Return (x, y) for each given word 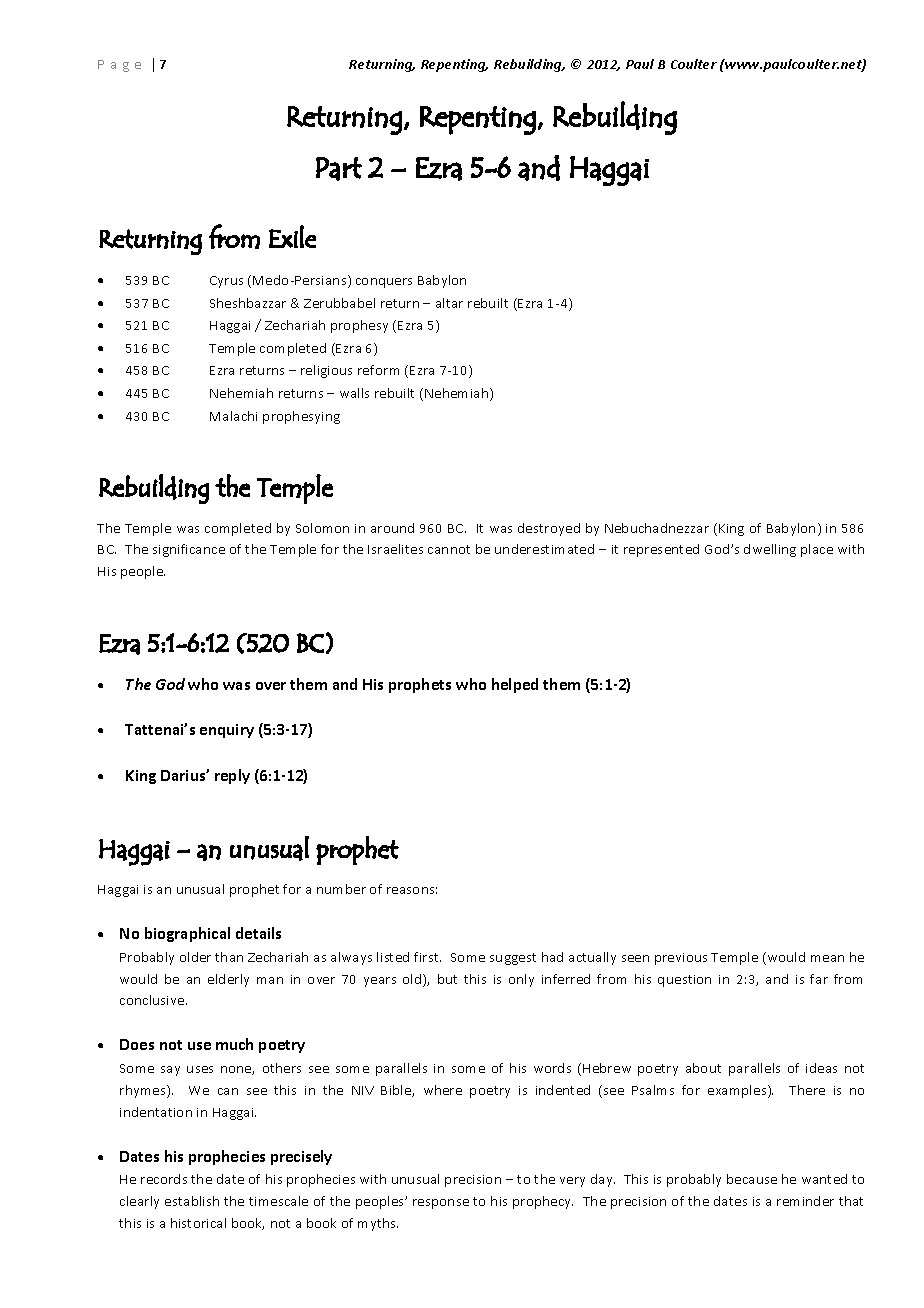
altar (449, 303)
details (258, 933)
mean (827, 958)
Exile (292, 236)
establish (192, 1201)
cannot (449, 549)
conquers (384, 283)
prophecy (543, 1202)
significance (189, 550)
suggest (513, 959)
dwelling (770, 550)
